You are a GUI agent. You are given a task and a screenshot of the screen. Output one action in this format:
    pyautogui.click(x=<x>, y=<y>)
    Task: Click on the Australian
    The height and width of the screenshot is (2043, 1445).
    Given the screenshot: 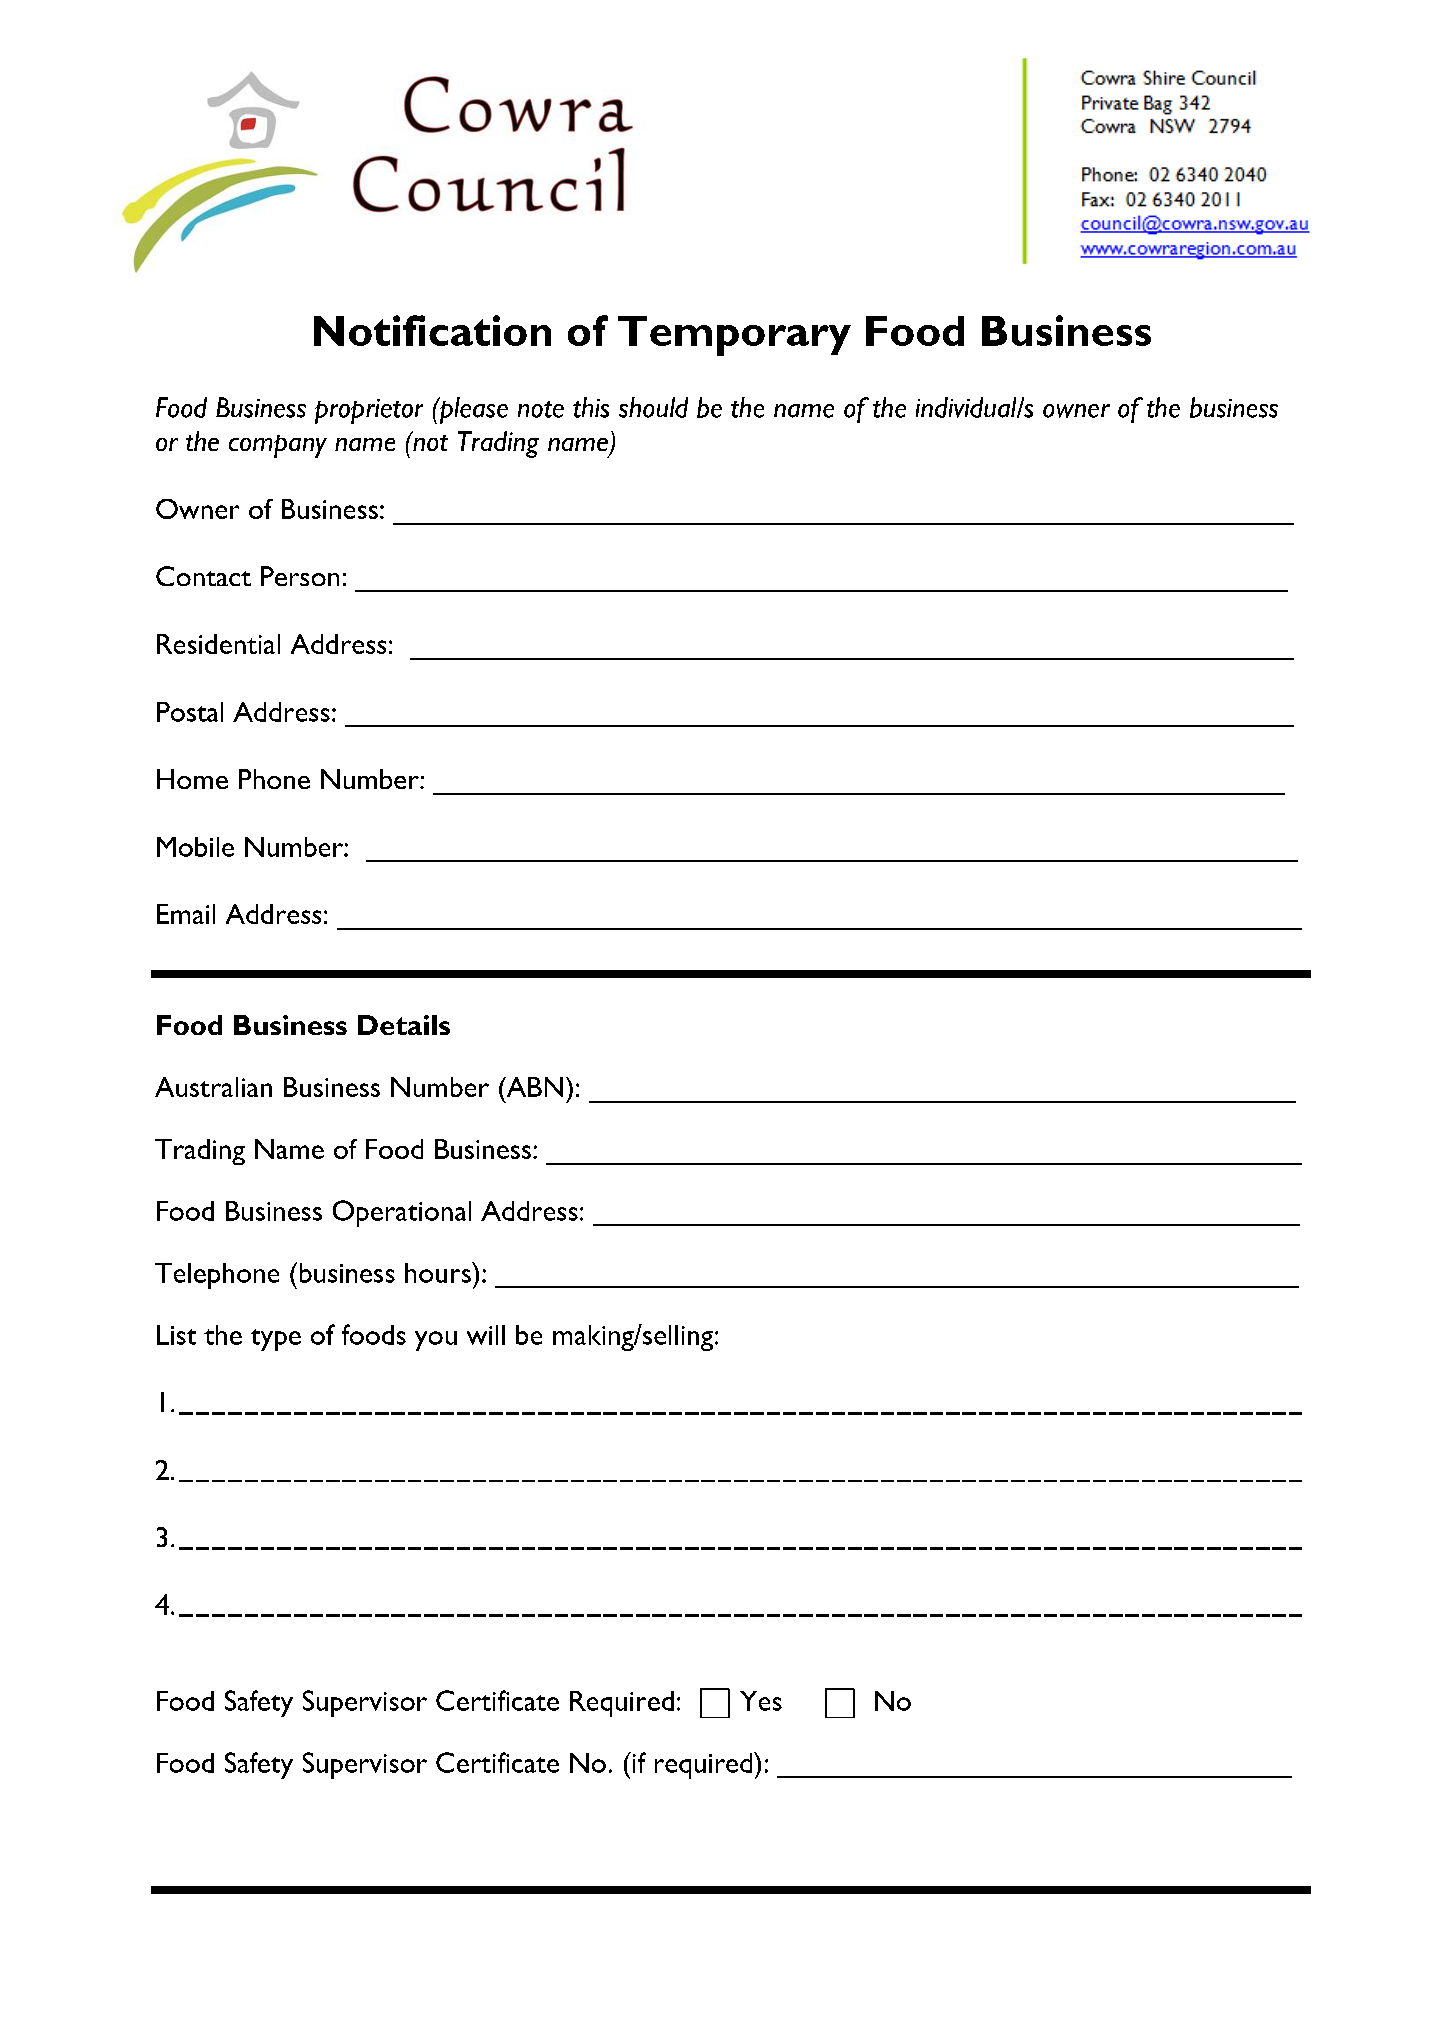 What is the action you would take?
    pyautogui.click(x=213, y=1087)
